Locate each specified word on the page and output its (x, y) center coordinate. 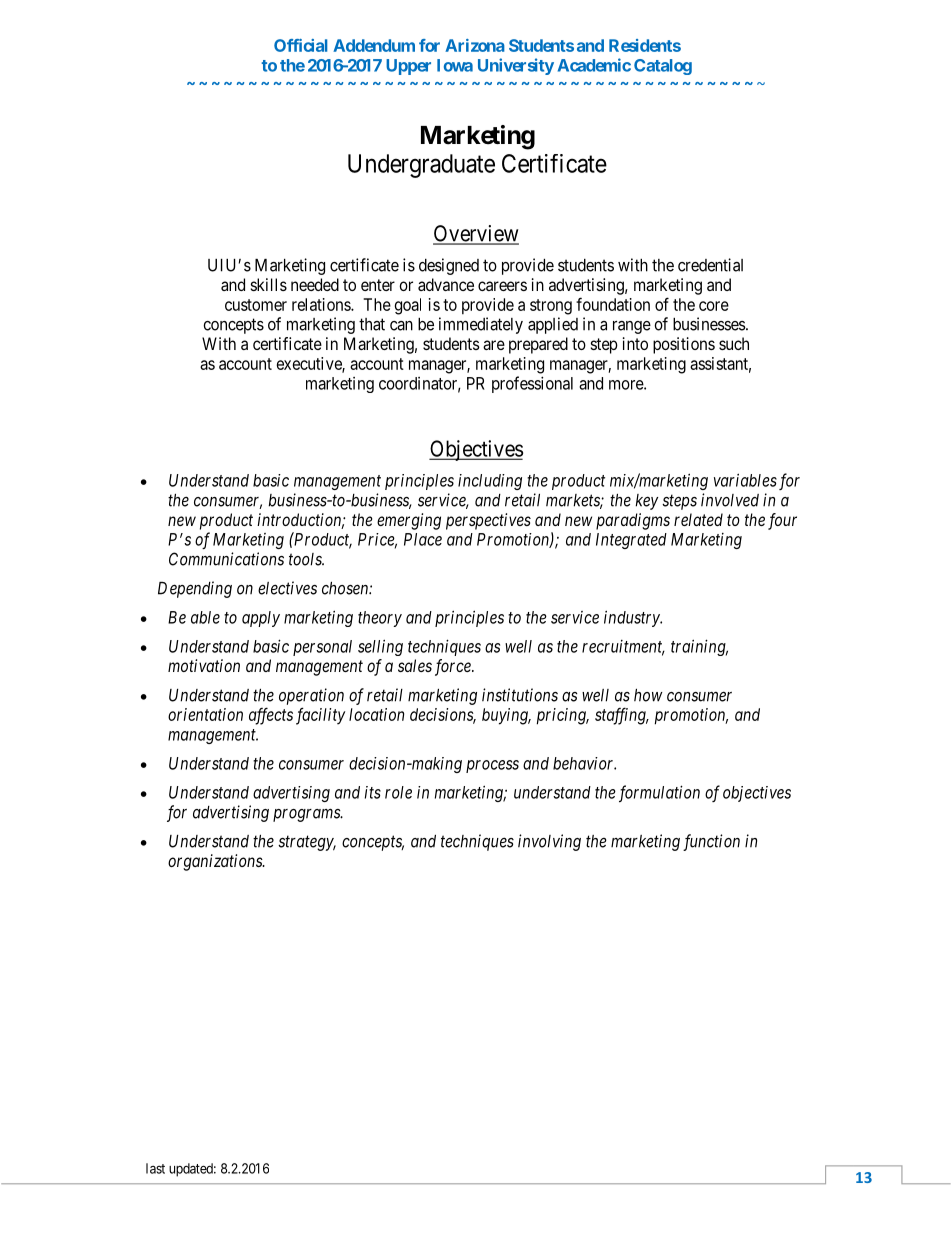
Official (300, 45)
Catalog (663, 67)
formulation (659, 793)
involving (549, 842)
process (492, 766)
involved (730, 500)
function (711, 842)
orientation (205, 714)
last (155, 1168)
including (490, 482)
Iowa (455, 65)
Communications (226, 559)
